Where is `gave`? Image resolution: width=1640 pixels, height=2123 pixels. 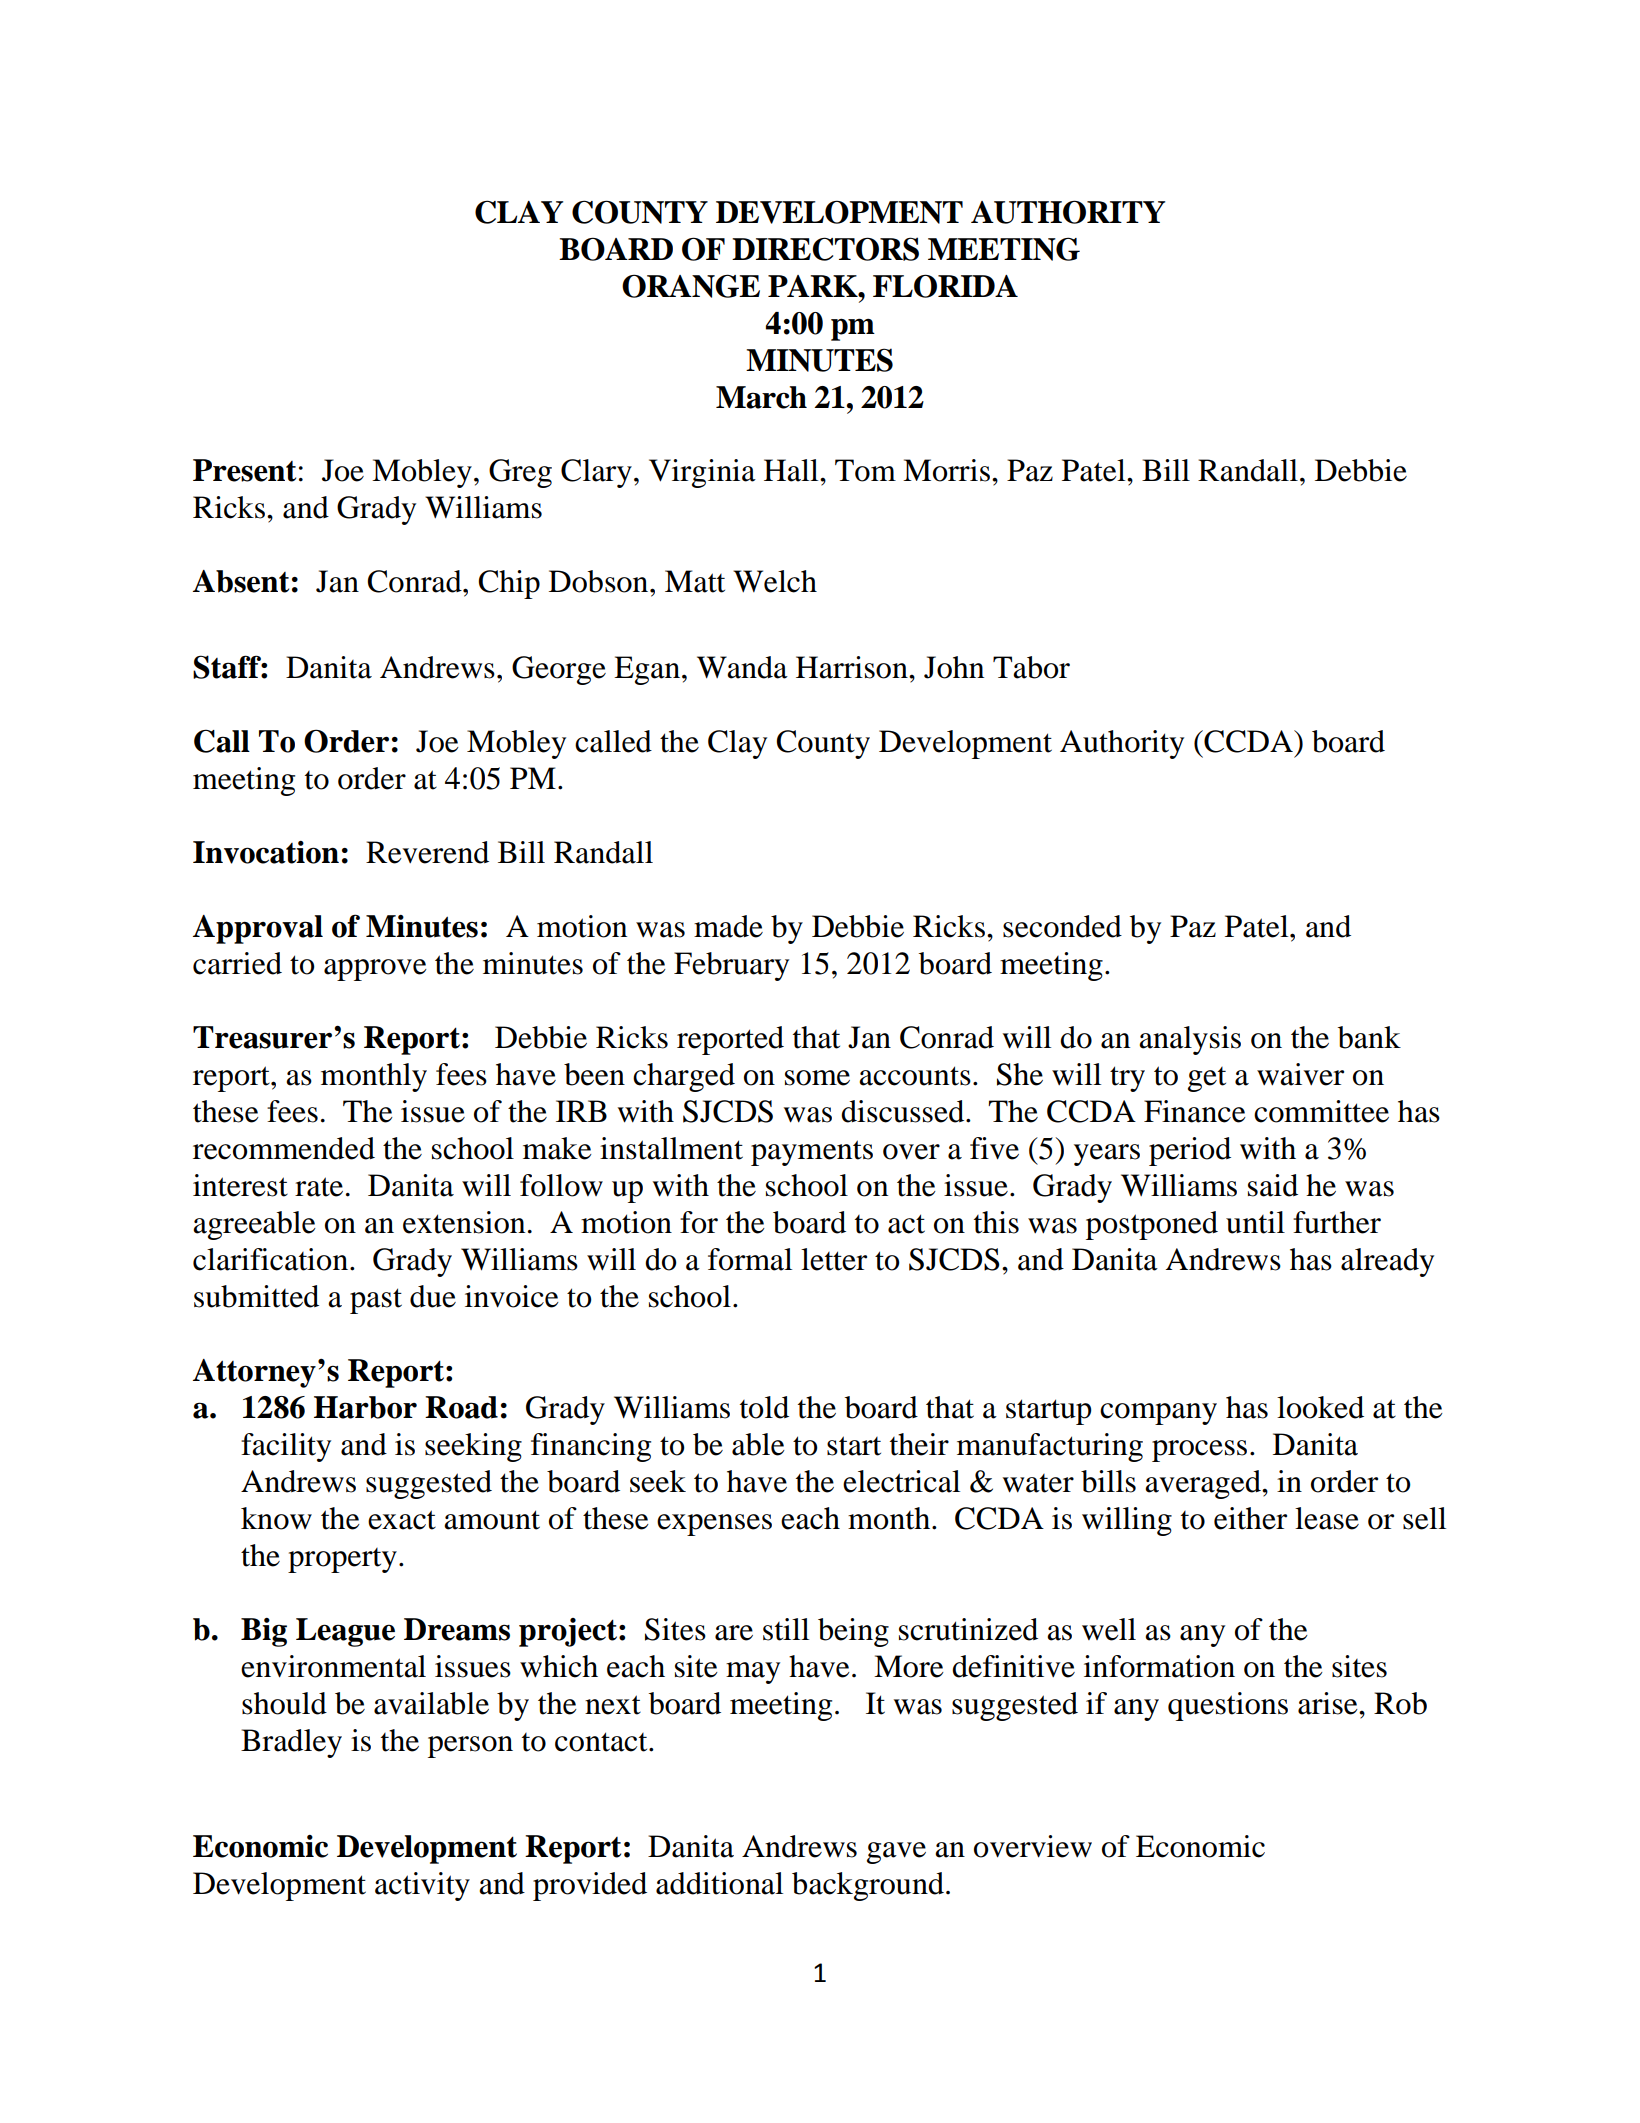
gave is located at coordinates (896, 1853).
